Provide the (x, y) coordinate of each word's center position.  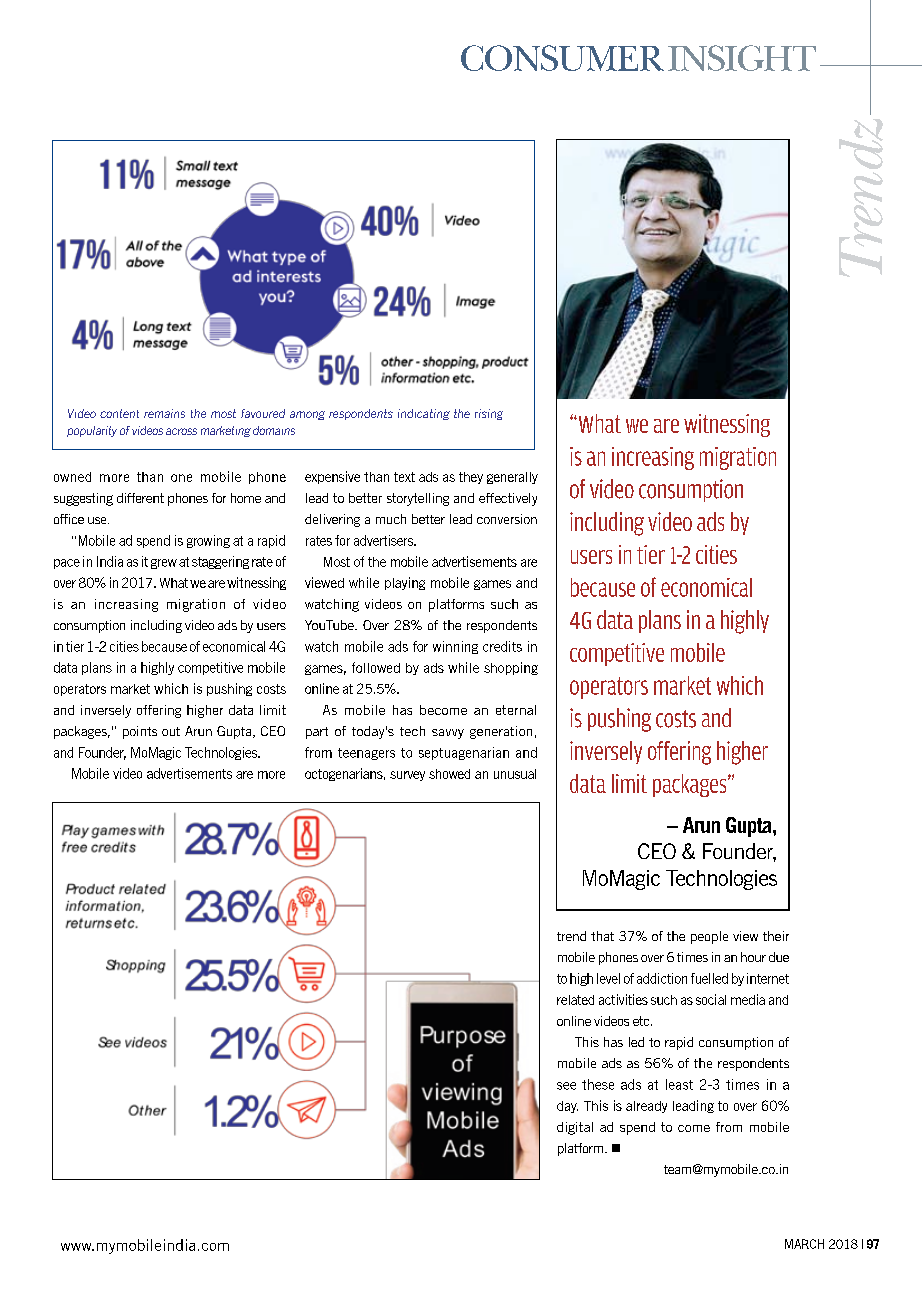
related (575, 1000)
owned (72, 477)
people (709, 937)
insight (742, 58)
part (317, 733)
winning (455, 647)
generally (512, 478)
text (404, 477)
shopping (511, 668)
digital (575, 1128)
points (140, 732)
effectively (508, 499)
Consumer (562, 58)
